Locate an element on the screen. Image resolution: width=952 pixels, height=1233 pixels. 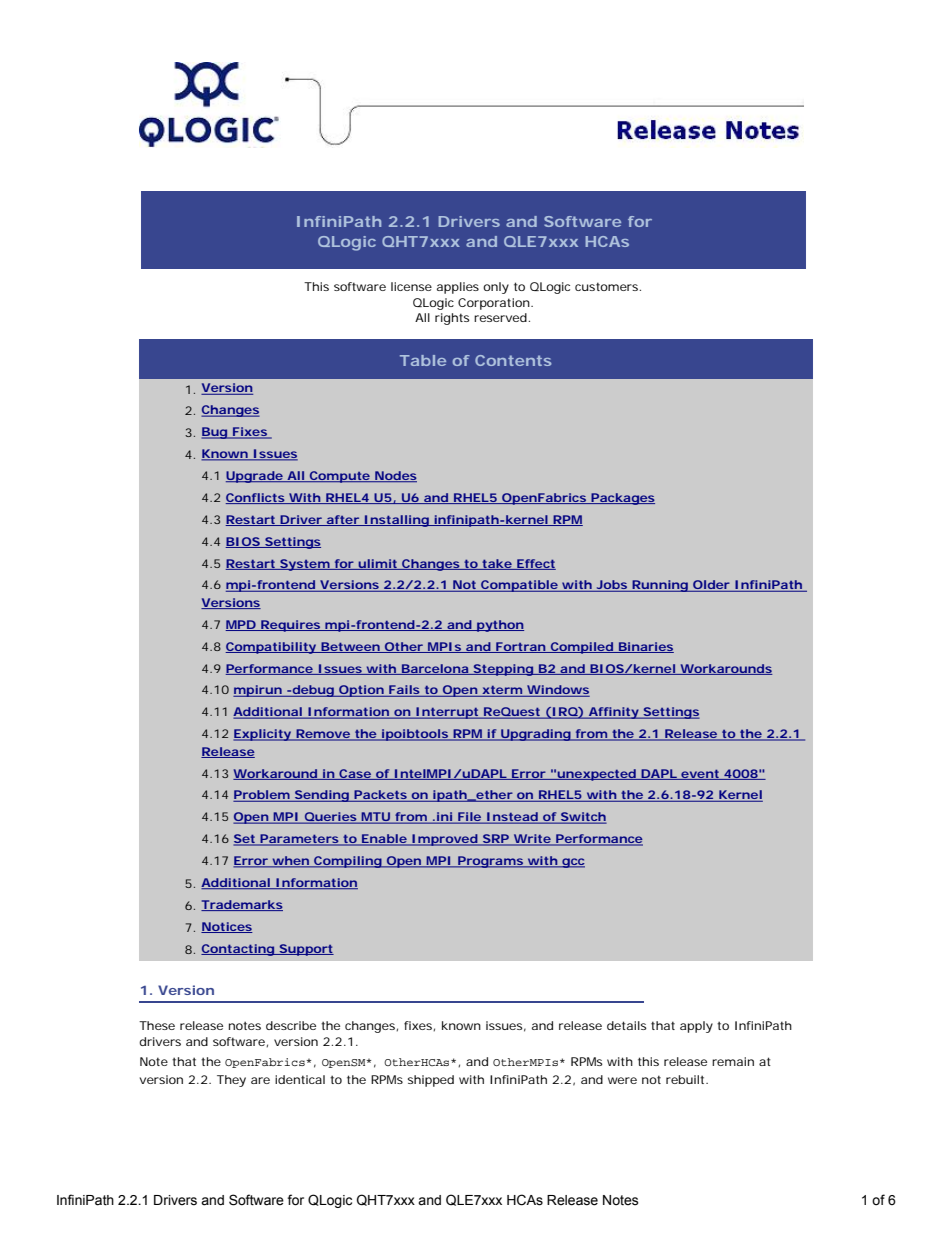
Conflicts is located at coordinates (256, 498).
